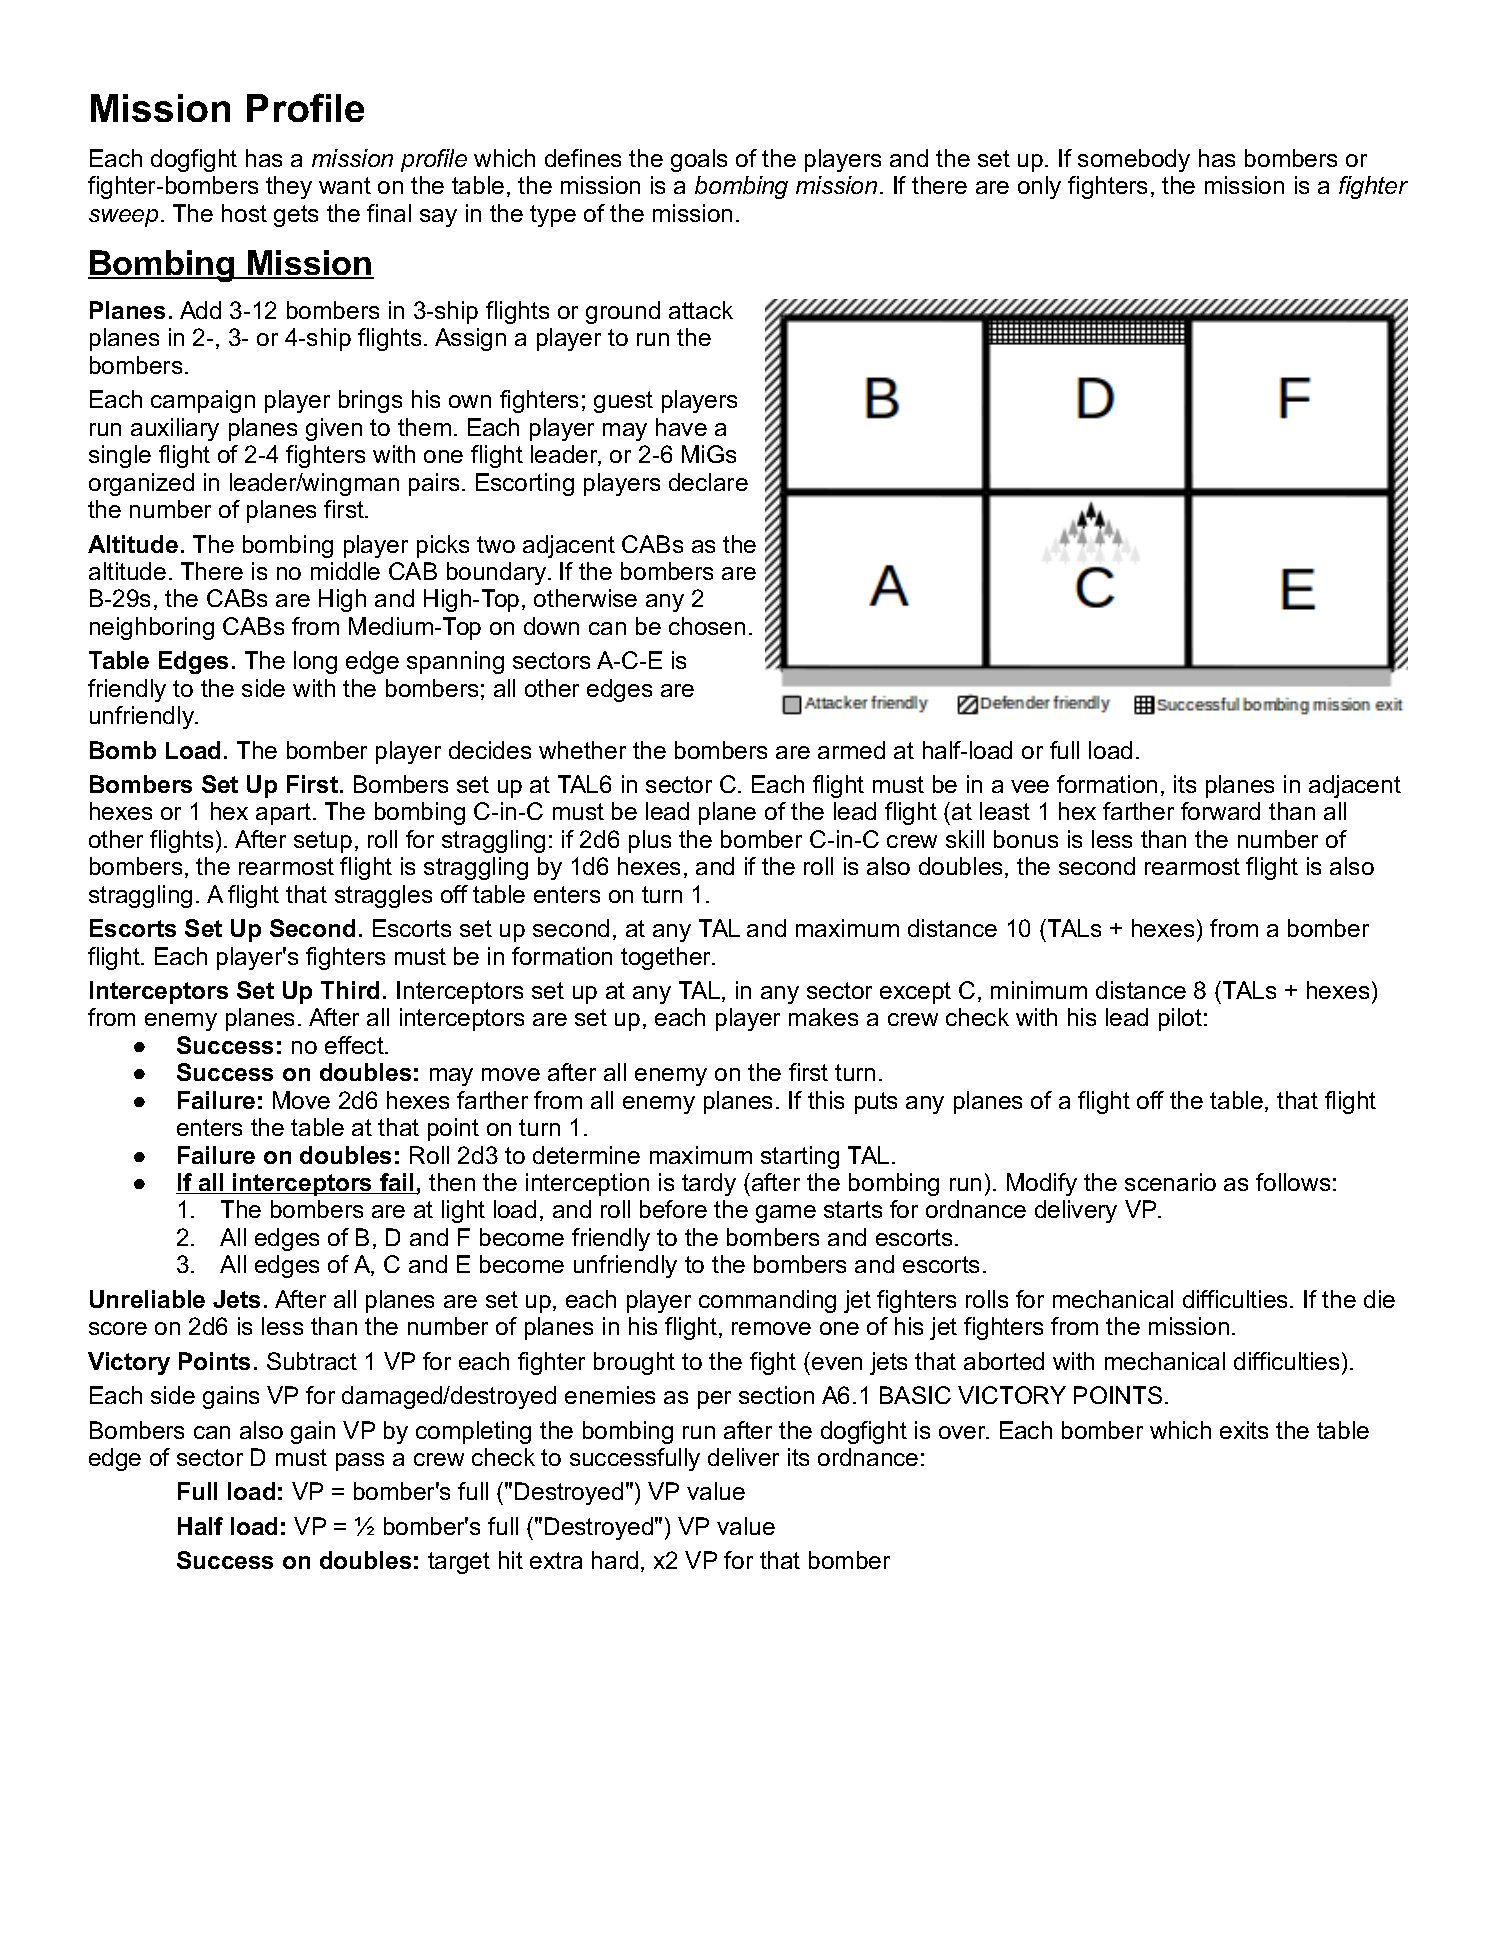 The height and width of the image is (1938, 1498). I want to click on pass, so click(360, 1462).
